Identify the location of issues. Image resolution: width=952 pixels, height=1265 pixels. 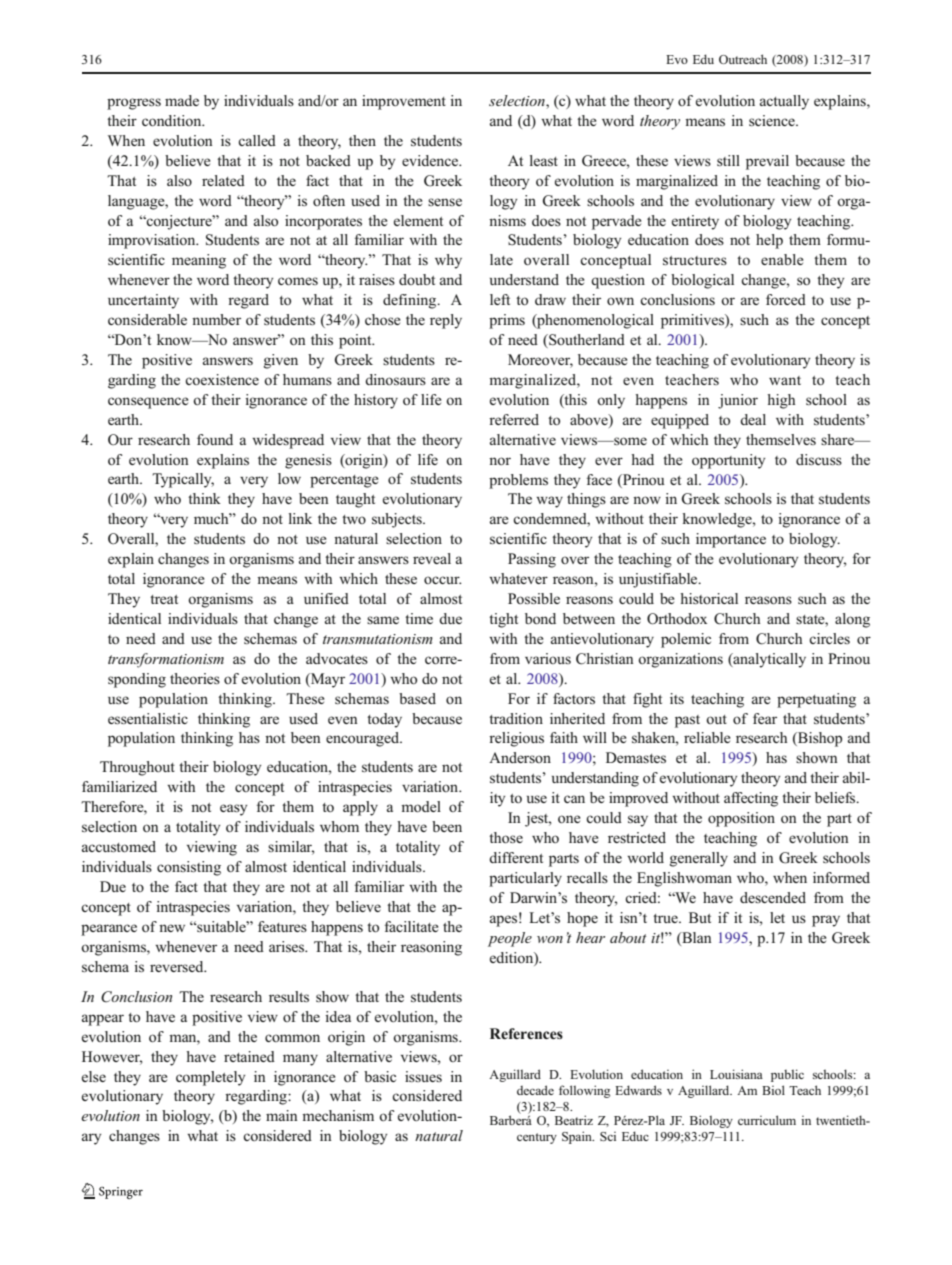
(423, 1076).
